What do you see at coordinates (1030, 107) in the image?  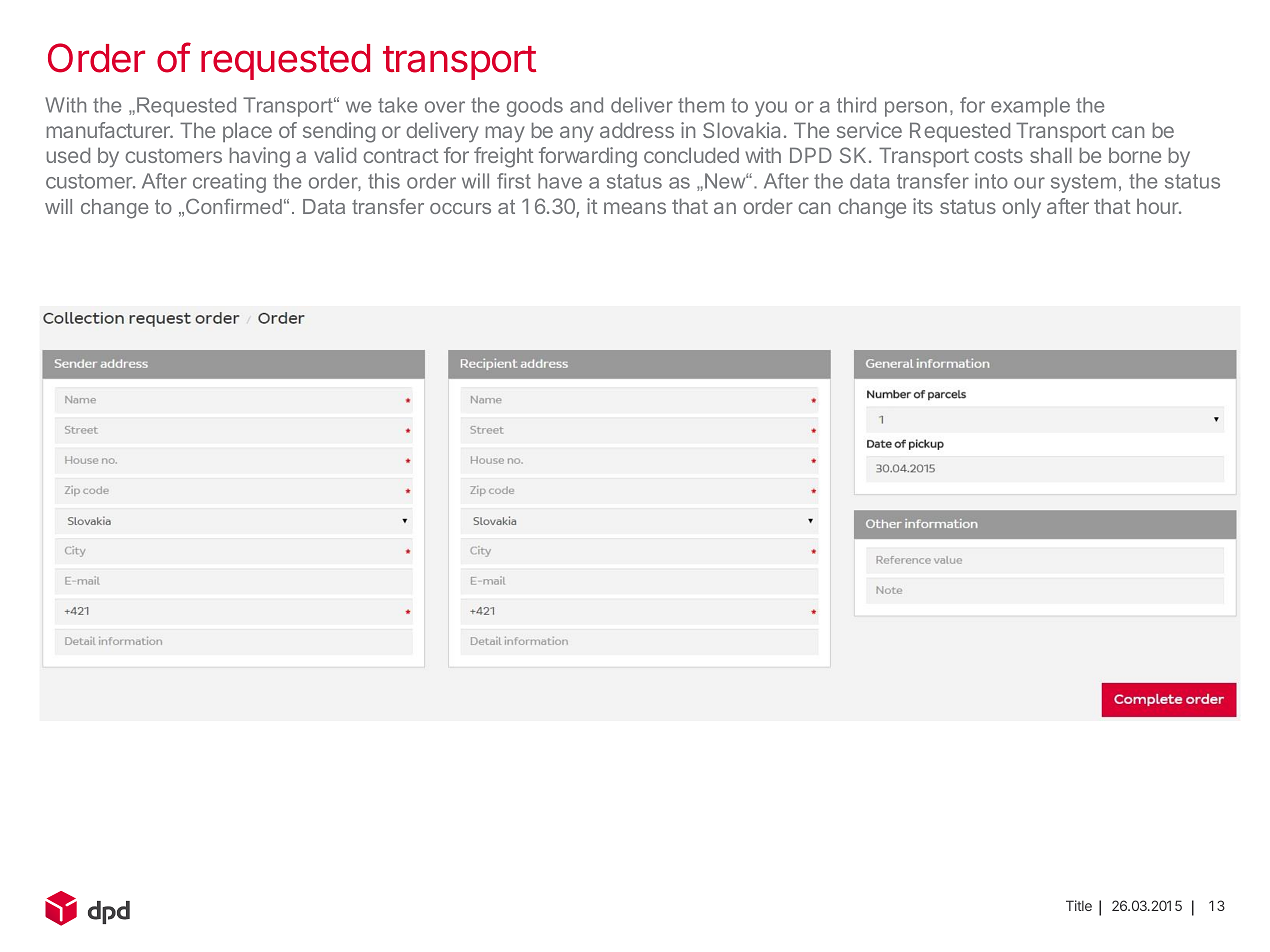 I see `example` at bounding box center [1030, 107].
